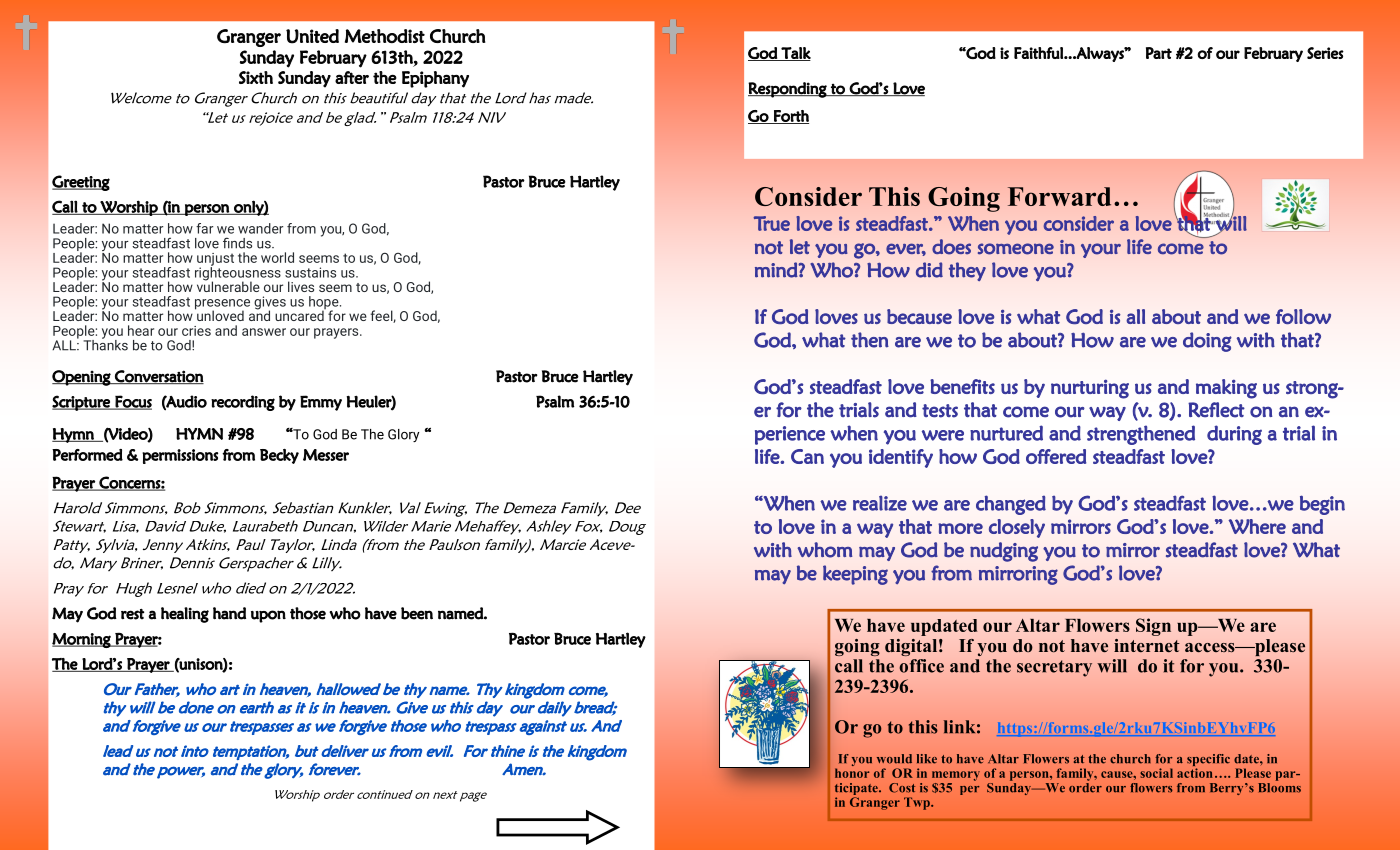  Describe the element at coordinates (256, 77) in the screenshot. I see `Sixth` at that location.
